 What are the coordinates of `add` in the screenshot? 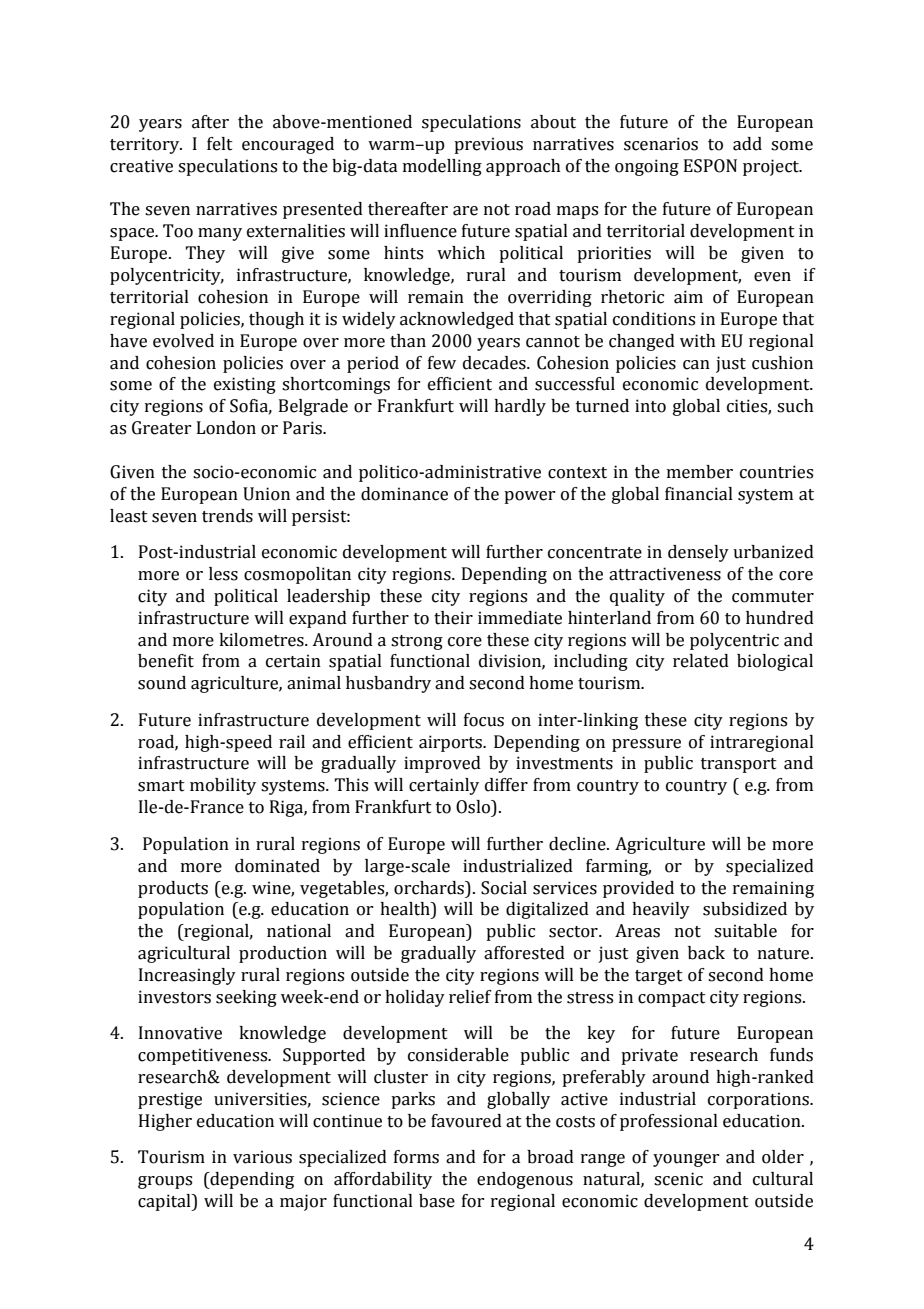 It's located at (747, 144).
